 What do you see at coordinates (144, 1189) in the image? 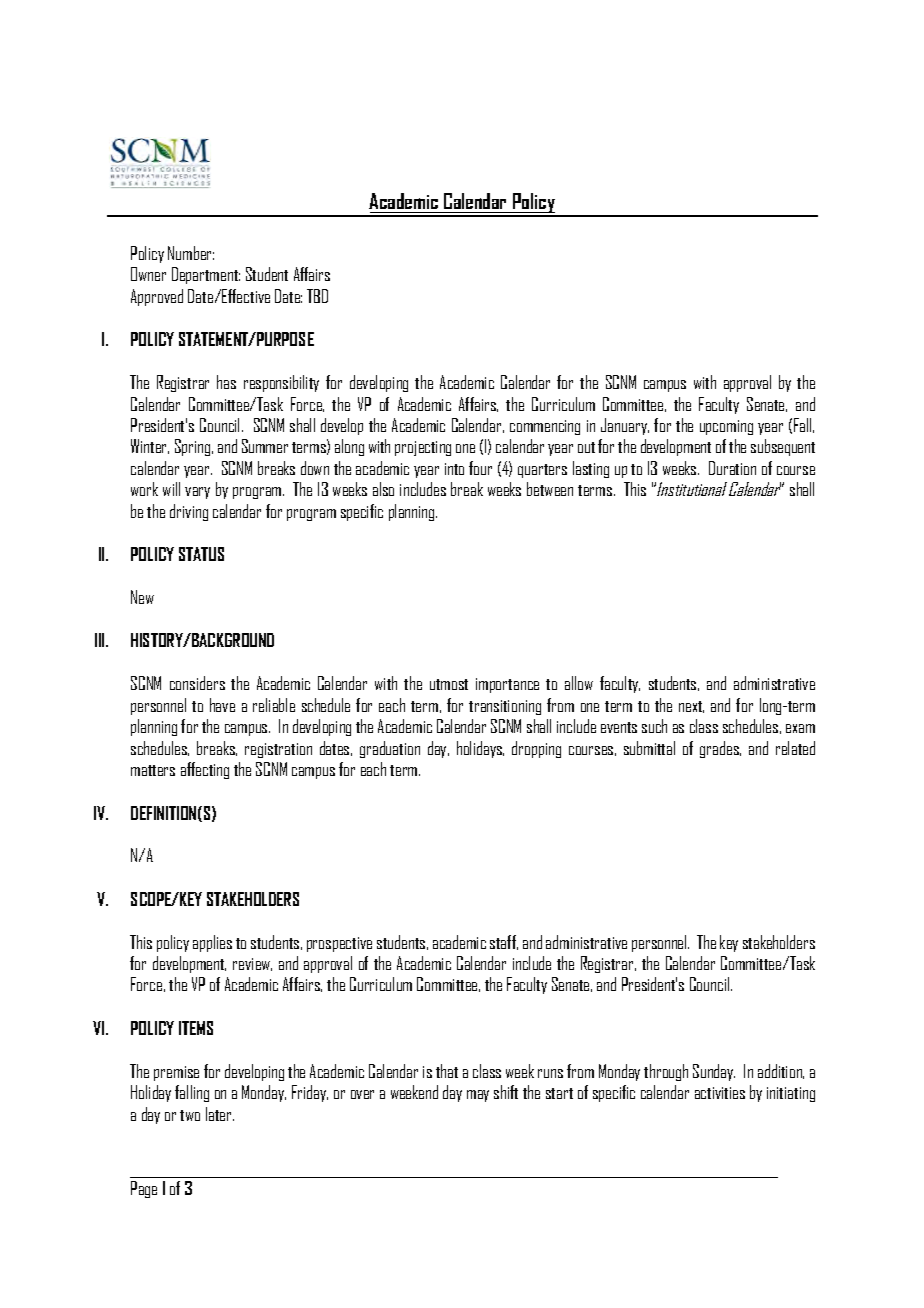
I see `Page` at bounding box center [144, 1189].
